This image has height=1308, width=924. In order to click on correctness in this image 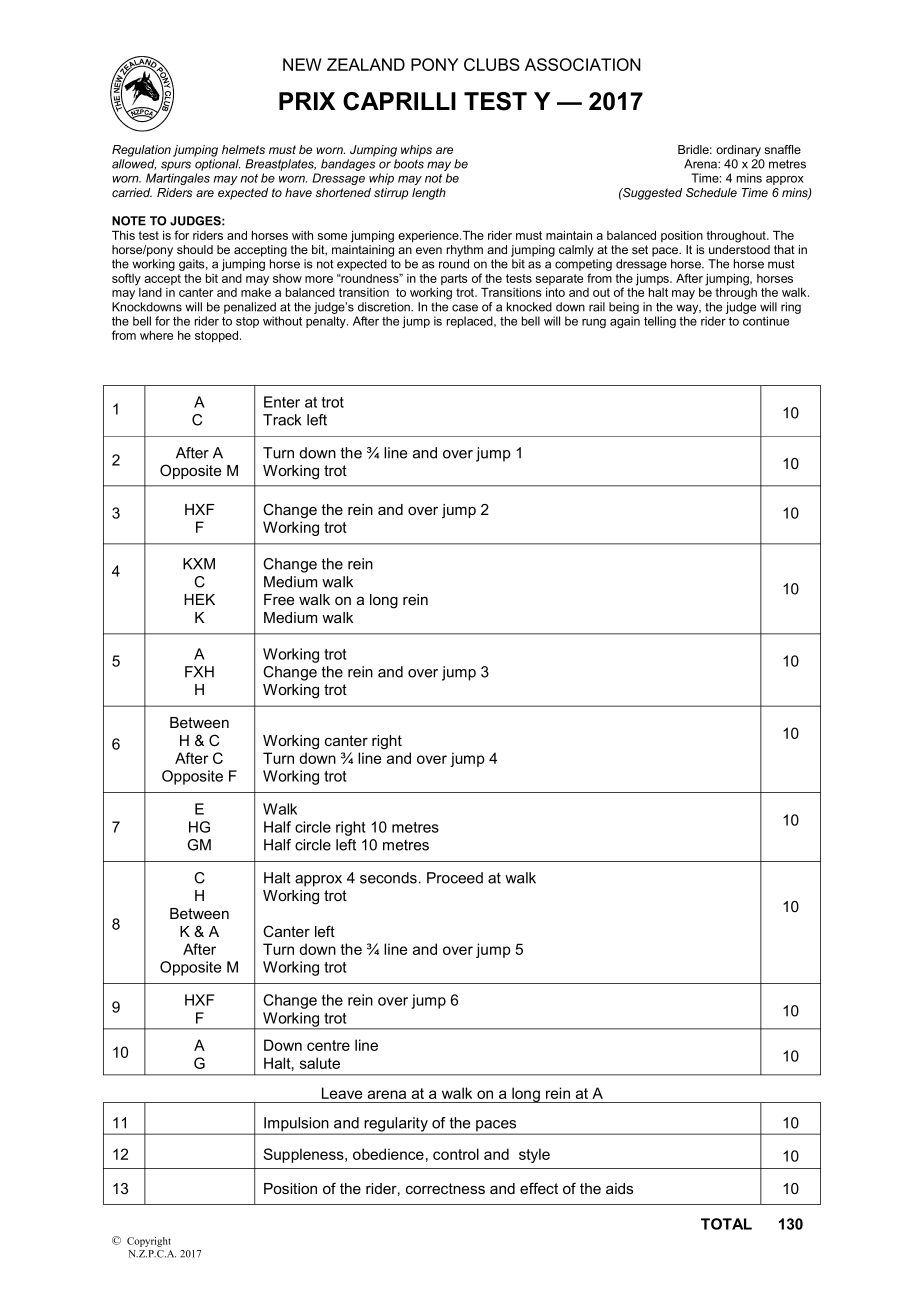, I will do `click(445, 1188)`.
